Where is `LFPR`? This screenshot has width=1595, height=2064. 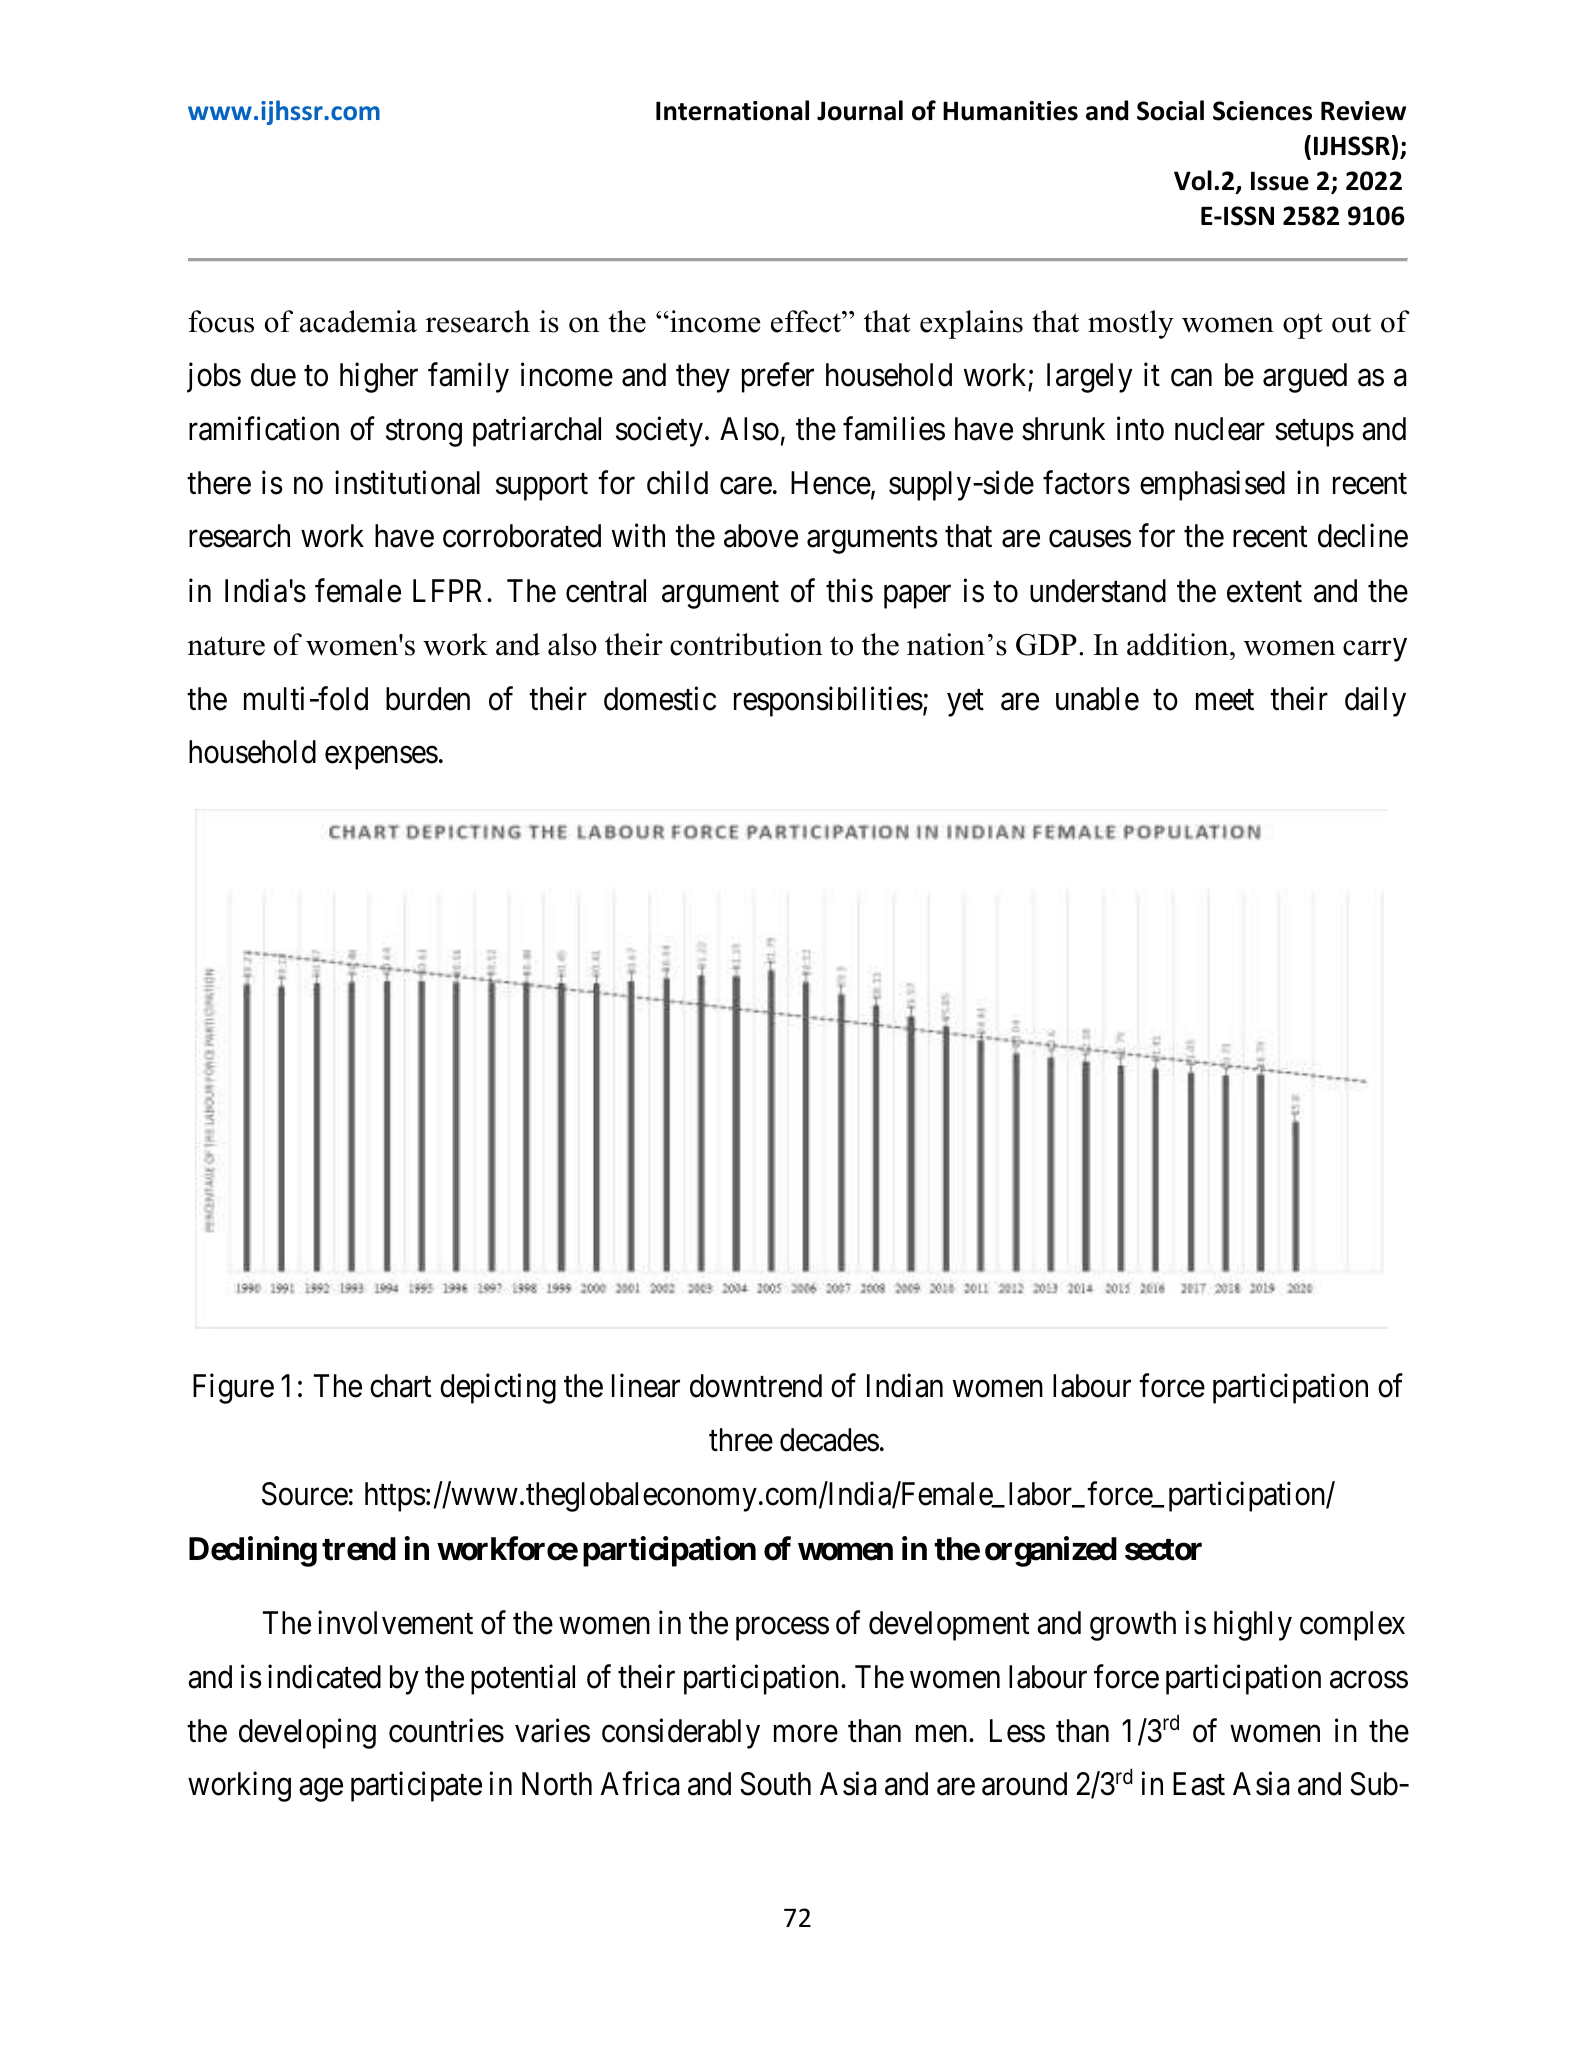
LFPR is located at coordinates (450, 590).
